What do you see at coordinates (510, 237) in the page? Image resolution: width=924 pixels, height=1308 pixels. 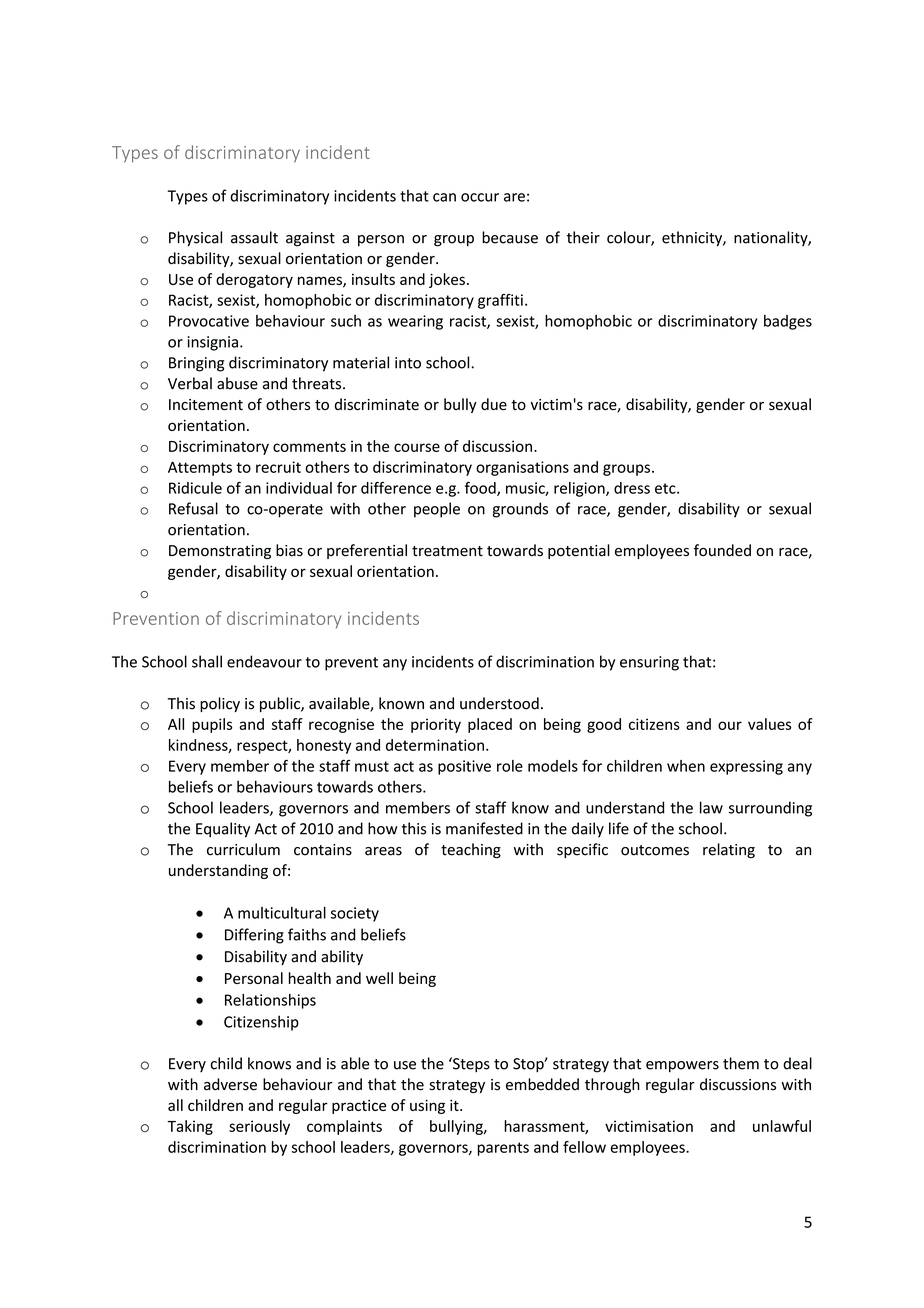 I see `because` at bounding box center [510, 237].
